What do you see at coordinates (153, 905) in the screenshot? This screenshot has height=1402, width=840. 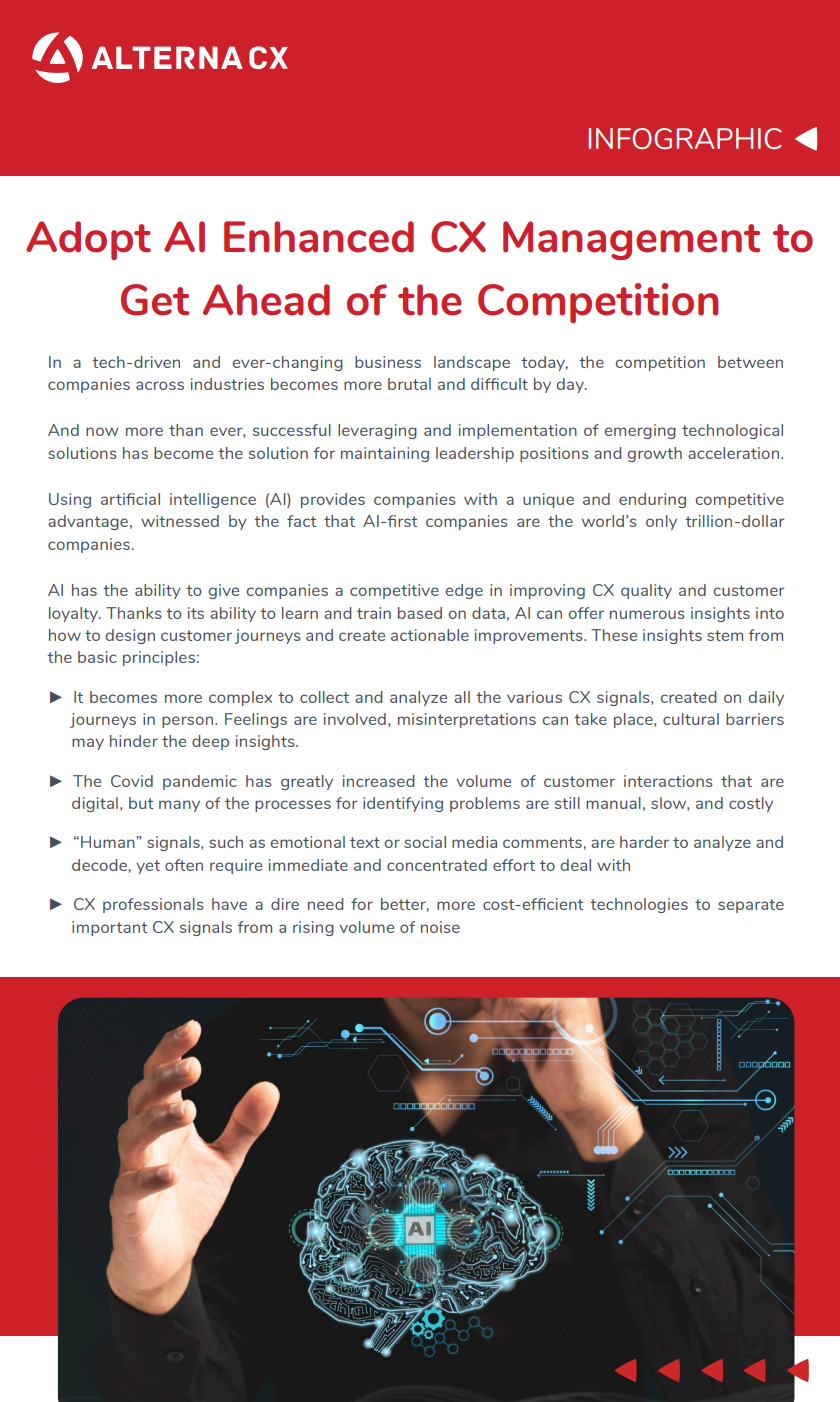 I see `professionals` at bounding box center [153, 905].
